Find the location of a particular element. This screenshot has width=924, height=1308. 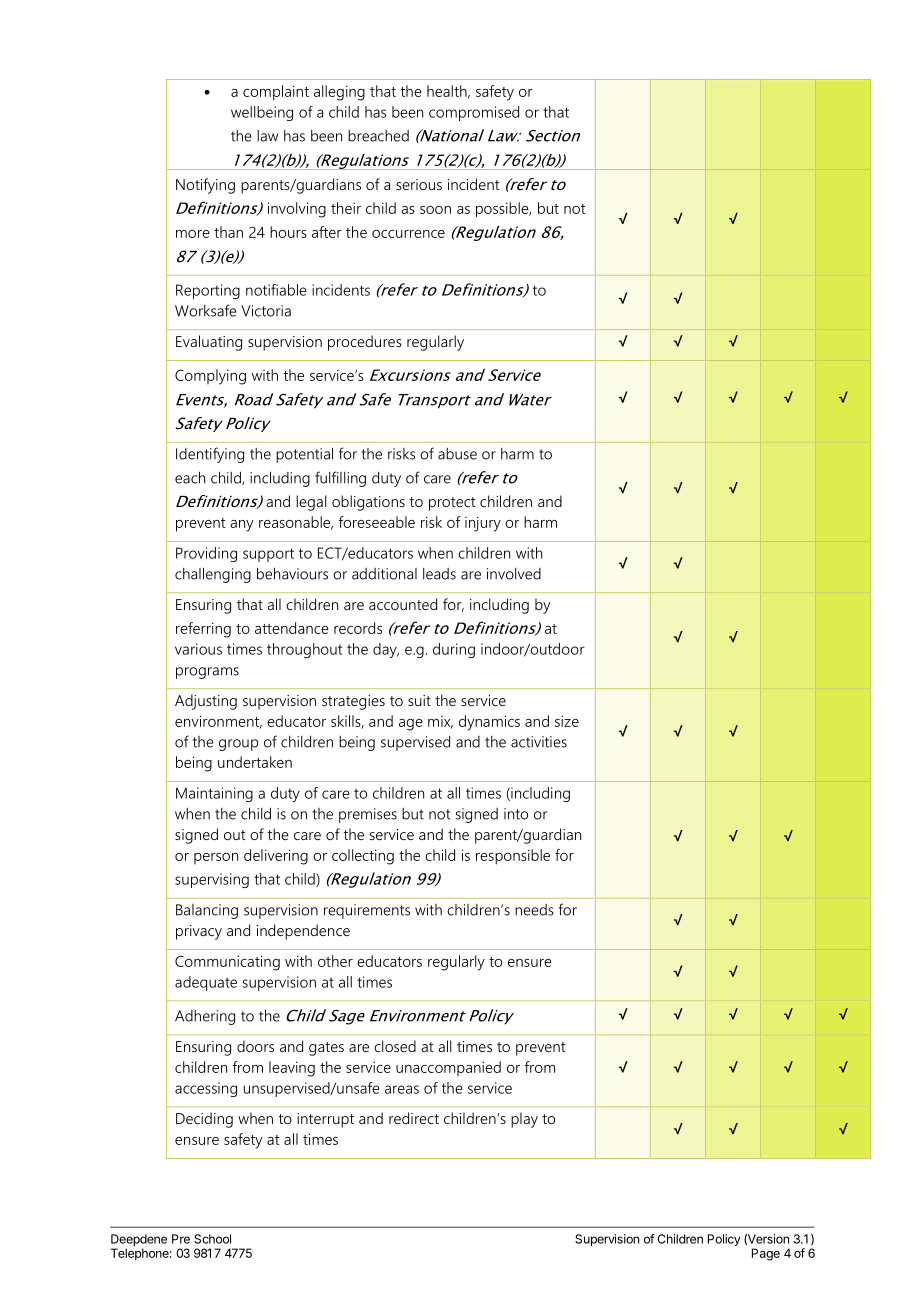

complaint is located at coordinates (276, 93).
